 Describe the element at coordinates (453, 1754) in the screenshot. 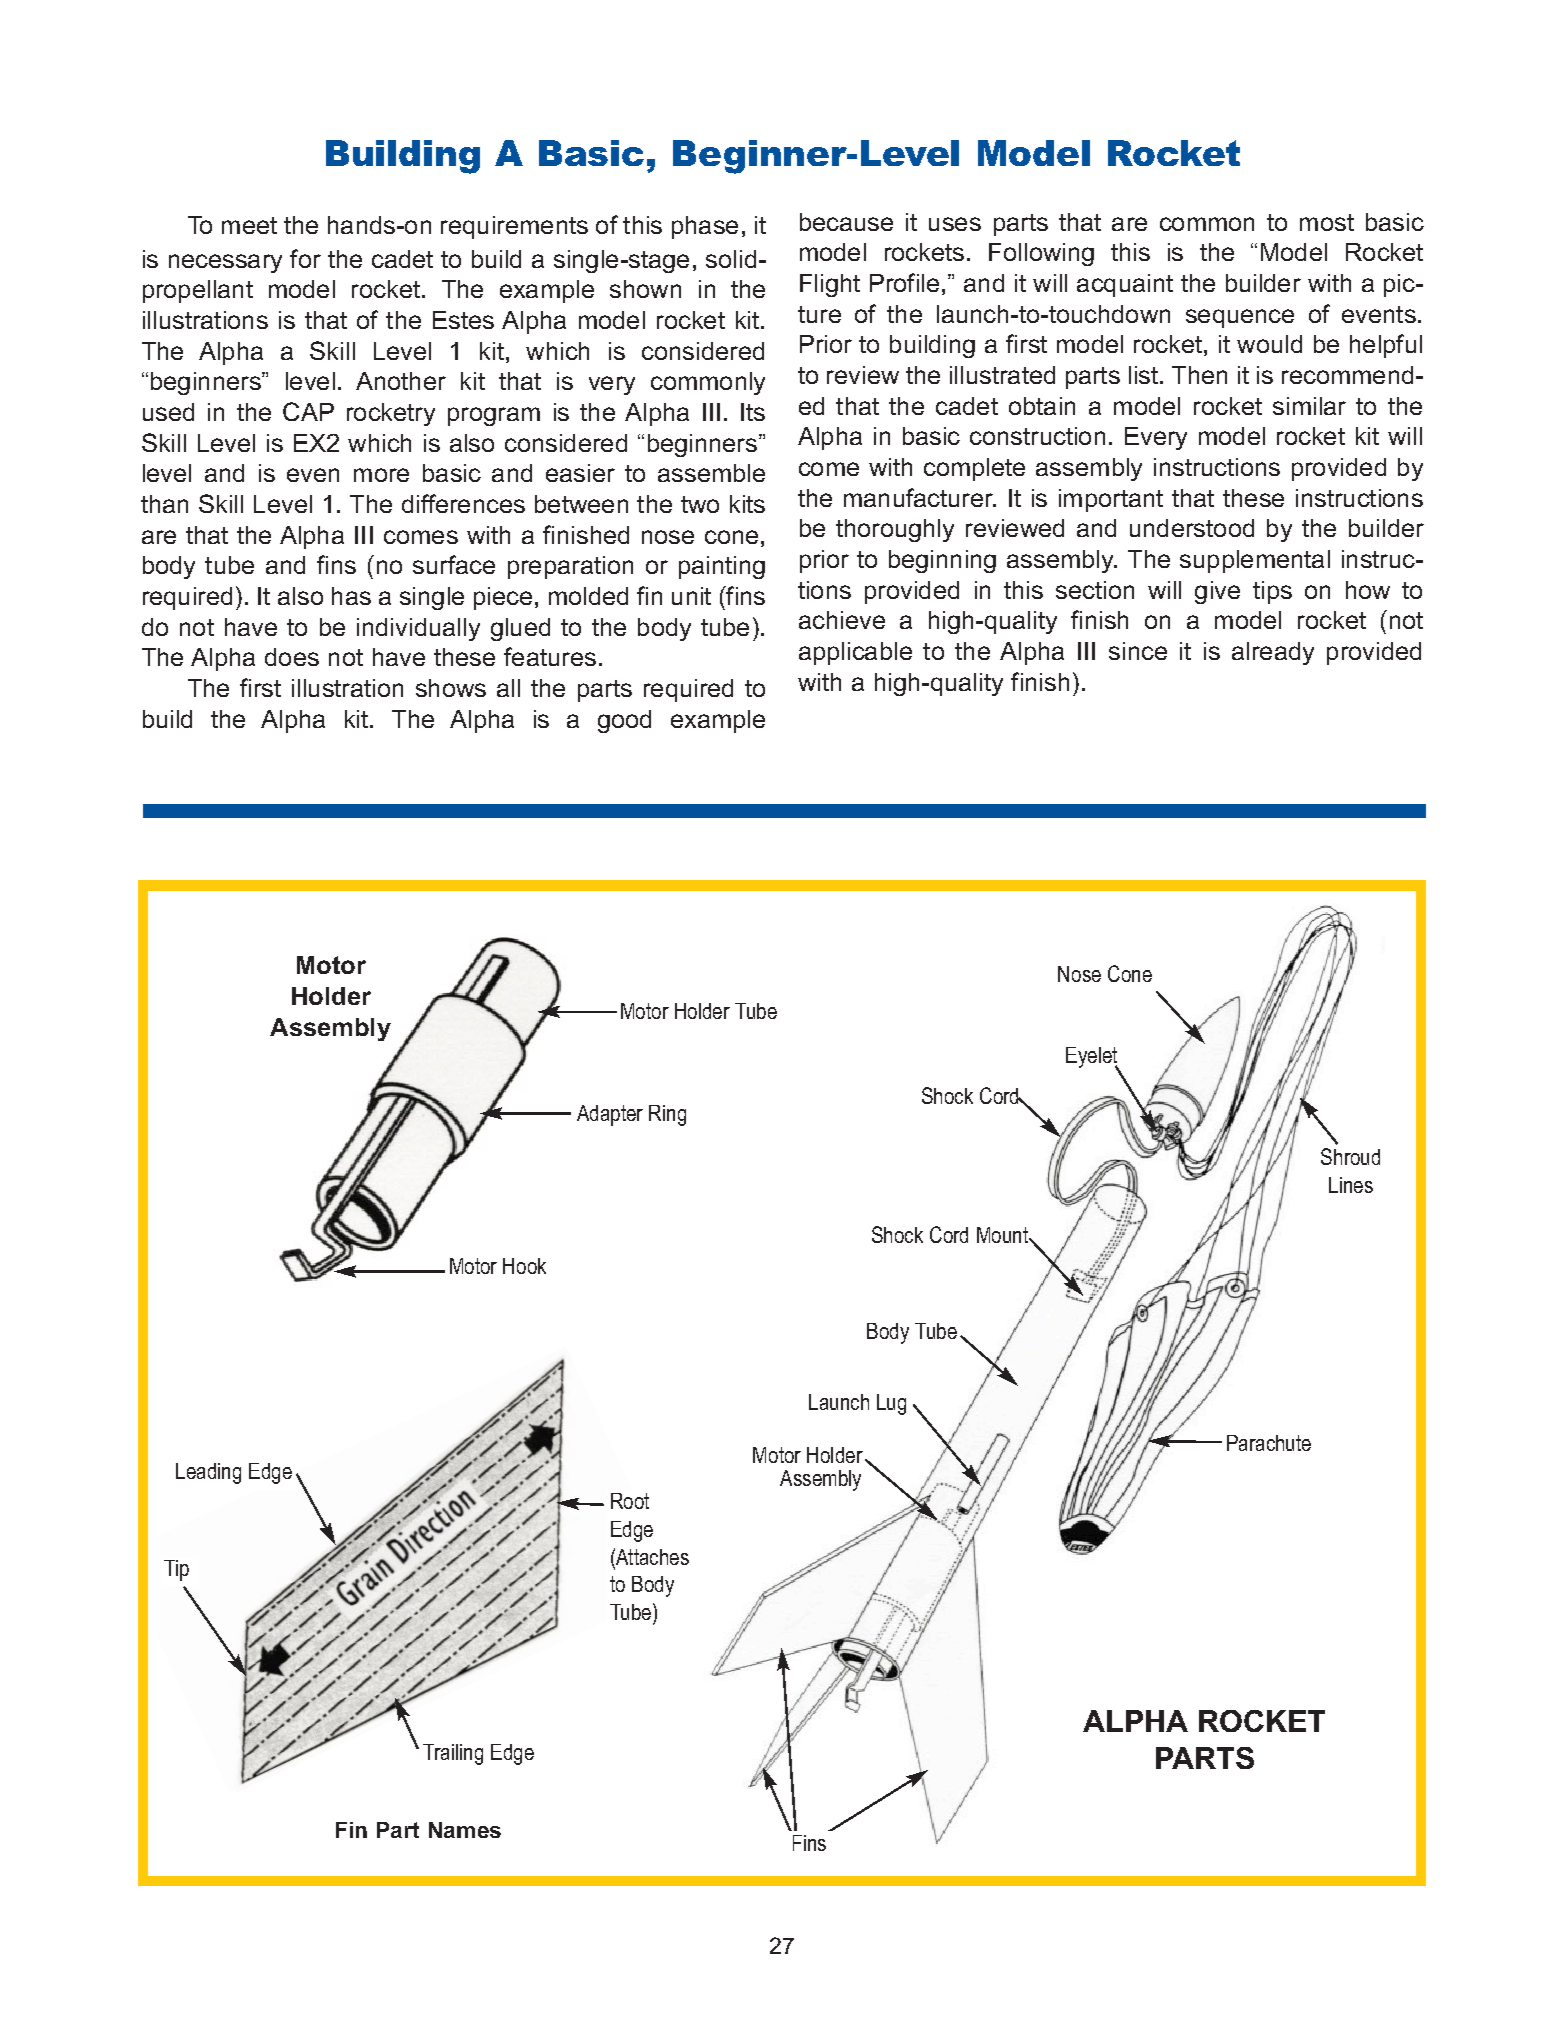

I see `Trailing` at that location.
